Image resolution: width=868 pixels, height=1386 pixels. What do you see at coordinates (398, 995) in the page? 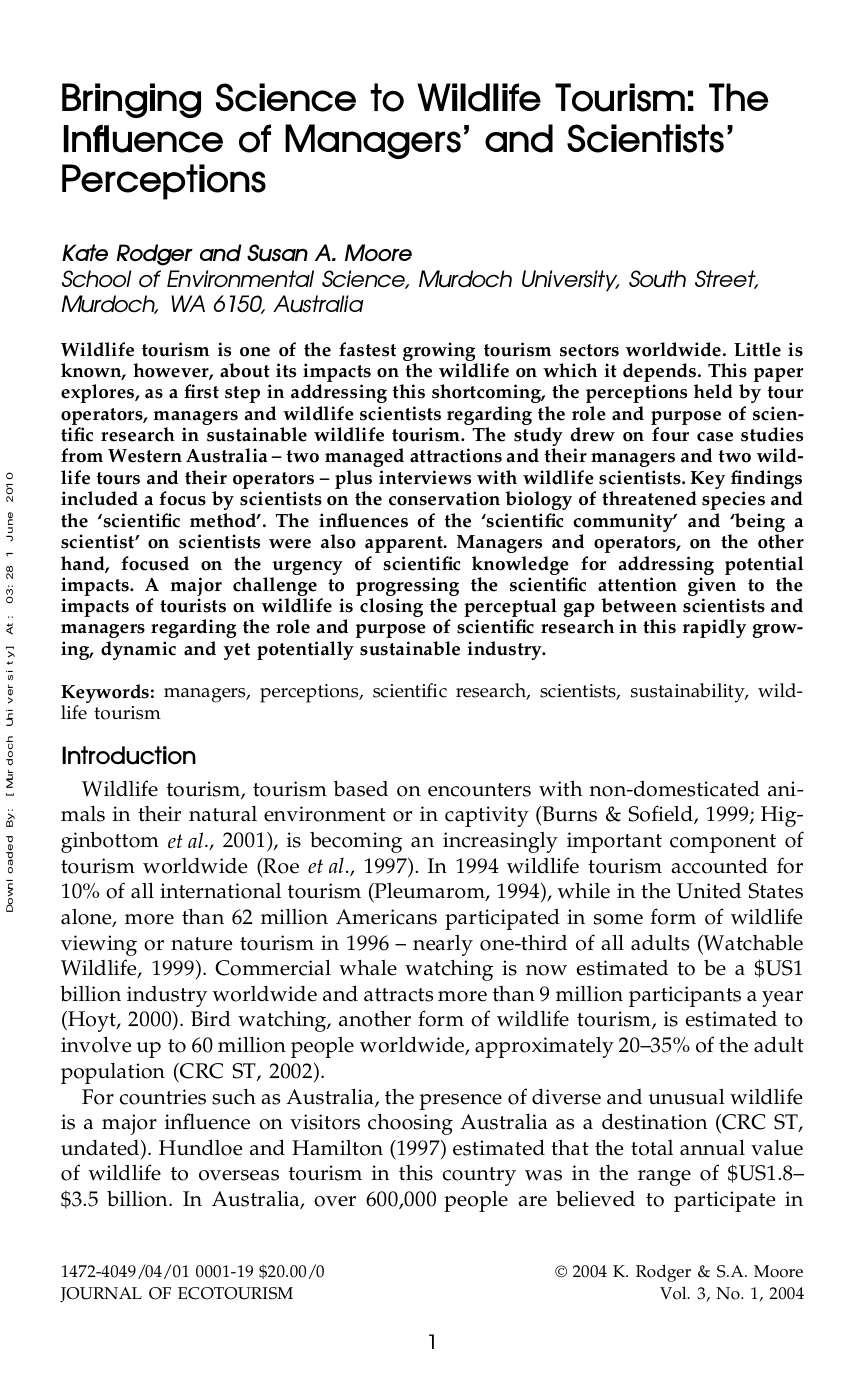
I see `attracts` at bounding box center [398, 995].
